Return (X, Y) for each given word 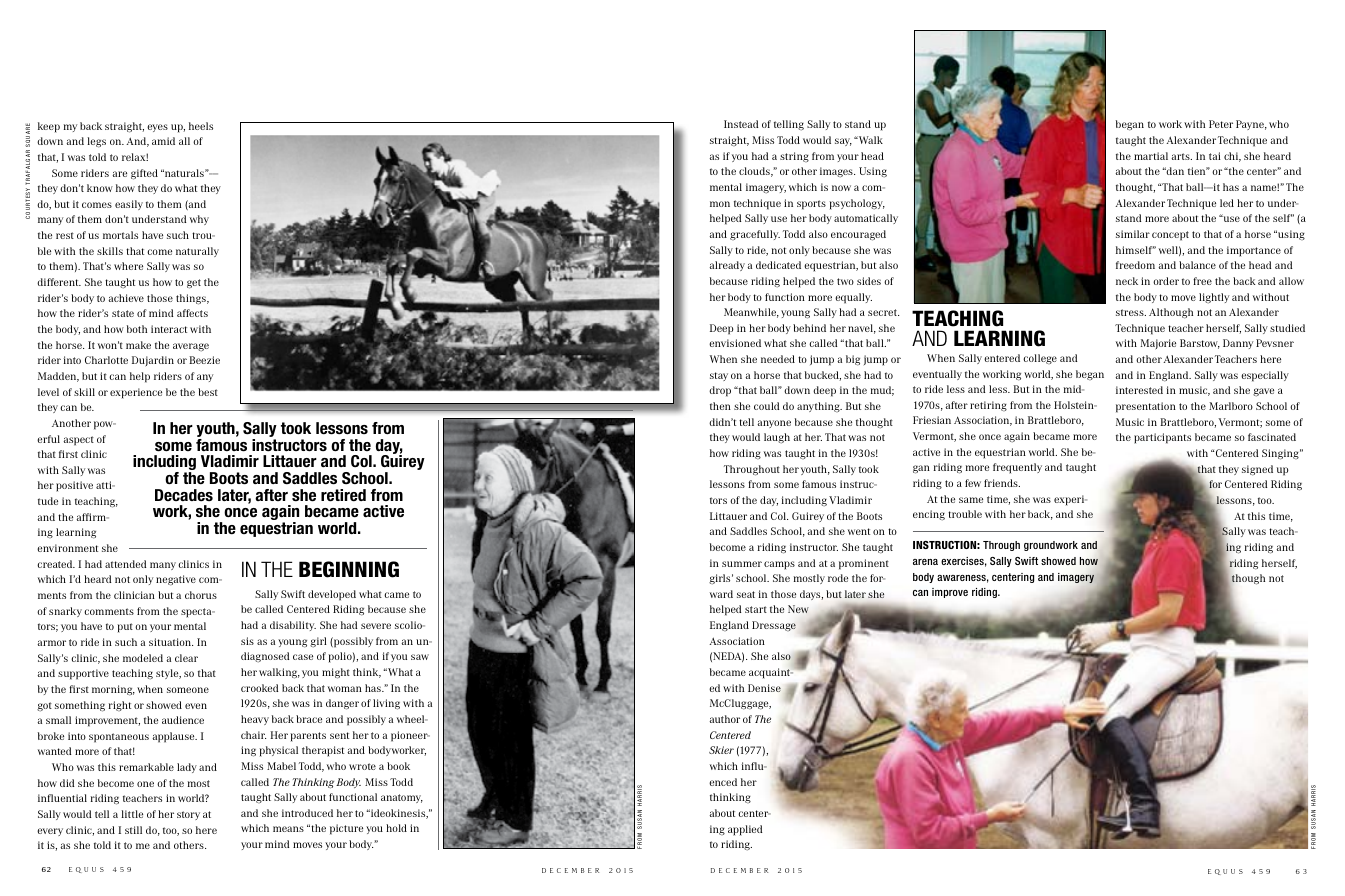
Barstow (1200, 344)
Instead (741, 124)
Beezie (204, 360)
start (756, 609)
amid (163, 141)
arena (925, 562)
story (188, 815)
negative (176, 580)
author (724, 719)
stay (719, 376)
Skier (721, 750)
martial (1151, 156)
